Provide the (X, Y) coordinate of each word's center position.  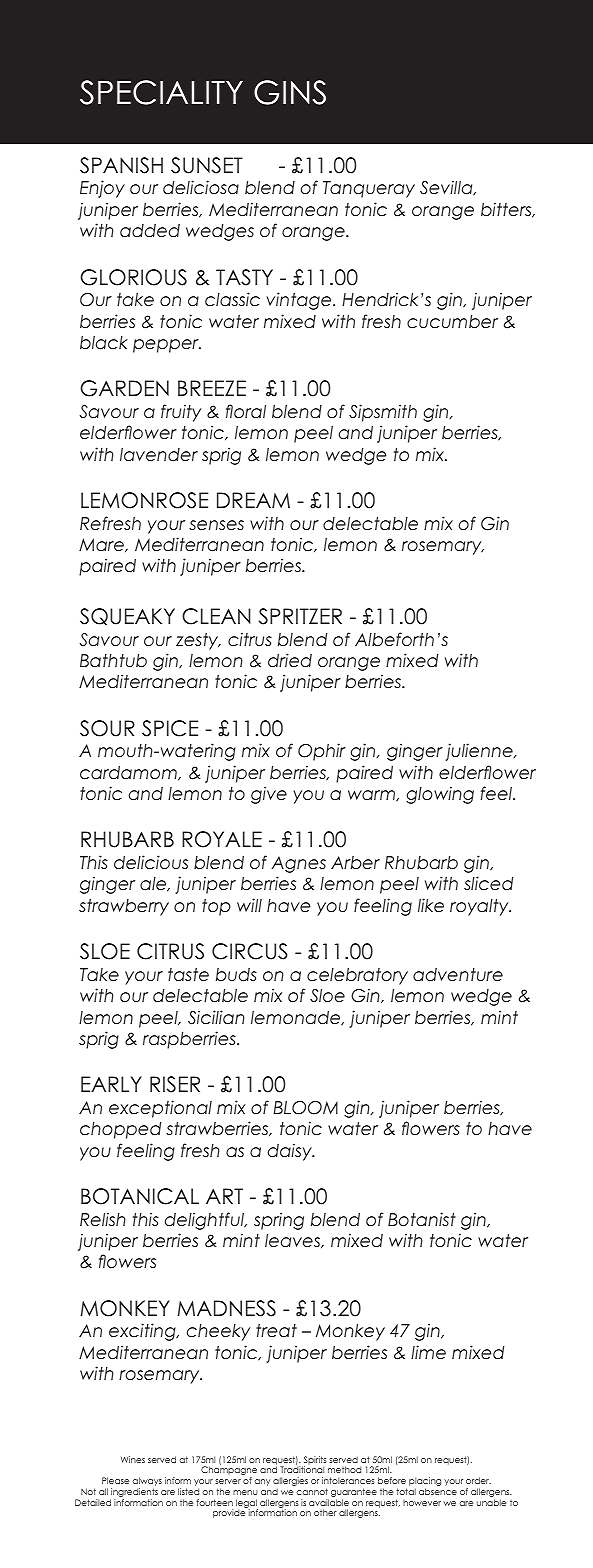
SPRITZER (300, 616)
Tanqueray (369, 189)
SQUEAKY (127, 617)
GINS (290, 92)
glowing (440, 795)
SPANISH (121, 165)
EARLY (111, 1084)
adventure (458, 975)
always (147, 1483)
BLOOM (305, 1108)
